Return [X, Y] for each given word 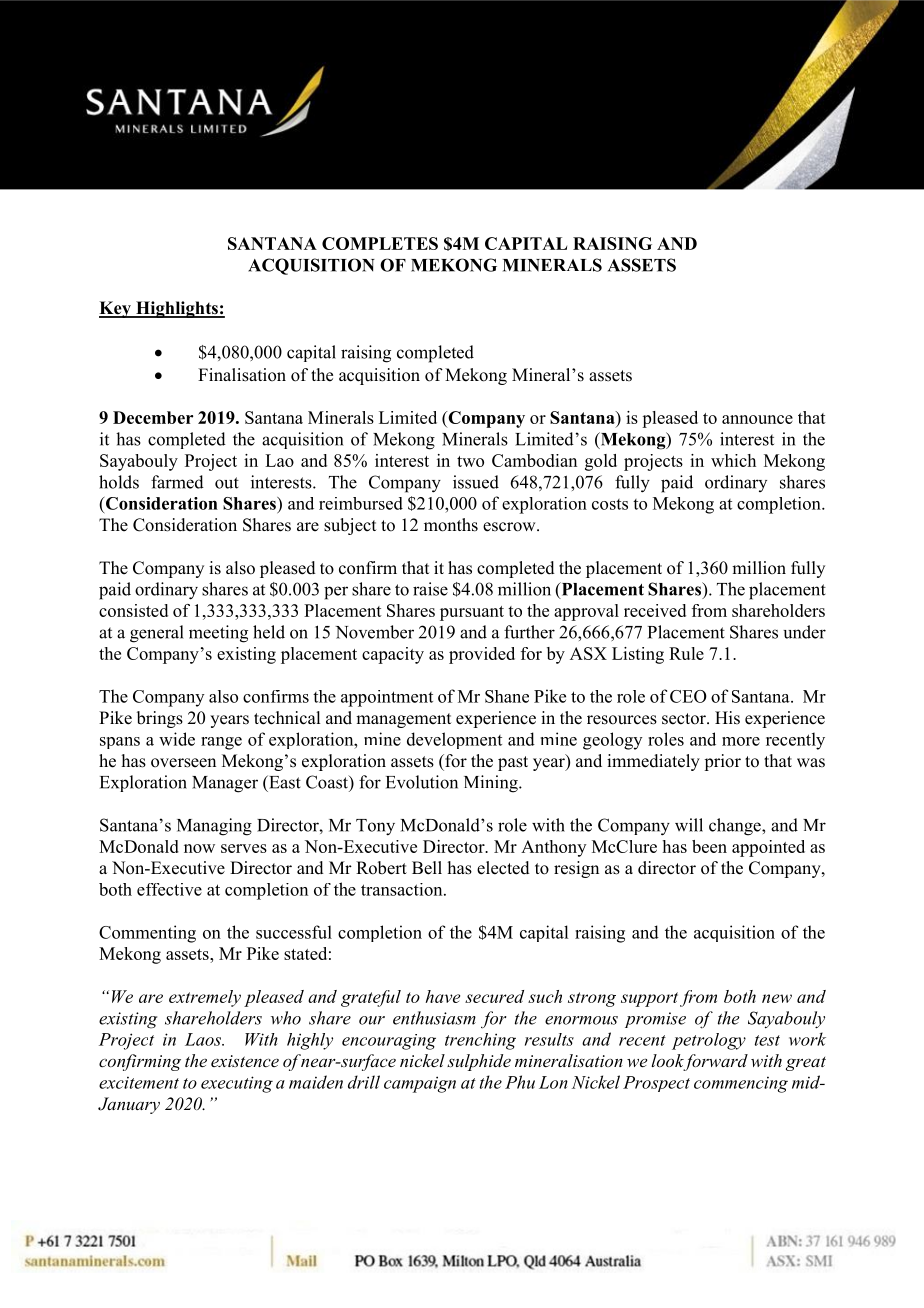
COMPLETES [380, 243]
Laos [204, 1039]
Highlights [177, 309]
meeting [218, 634]
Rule [686, 653]
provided [482, 655]
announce [757, 419]
